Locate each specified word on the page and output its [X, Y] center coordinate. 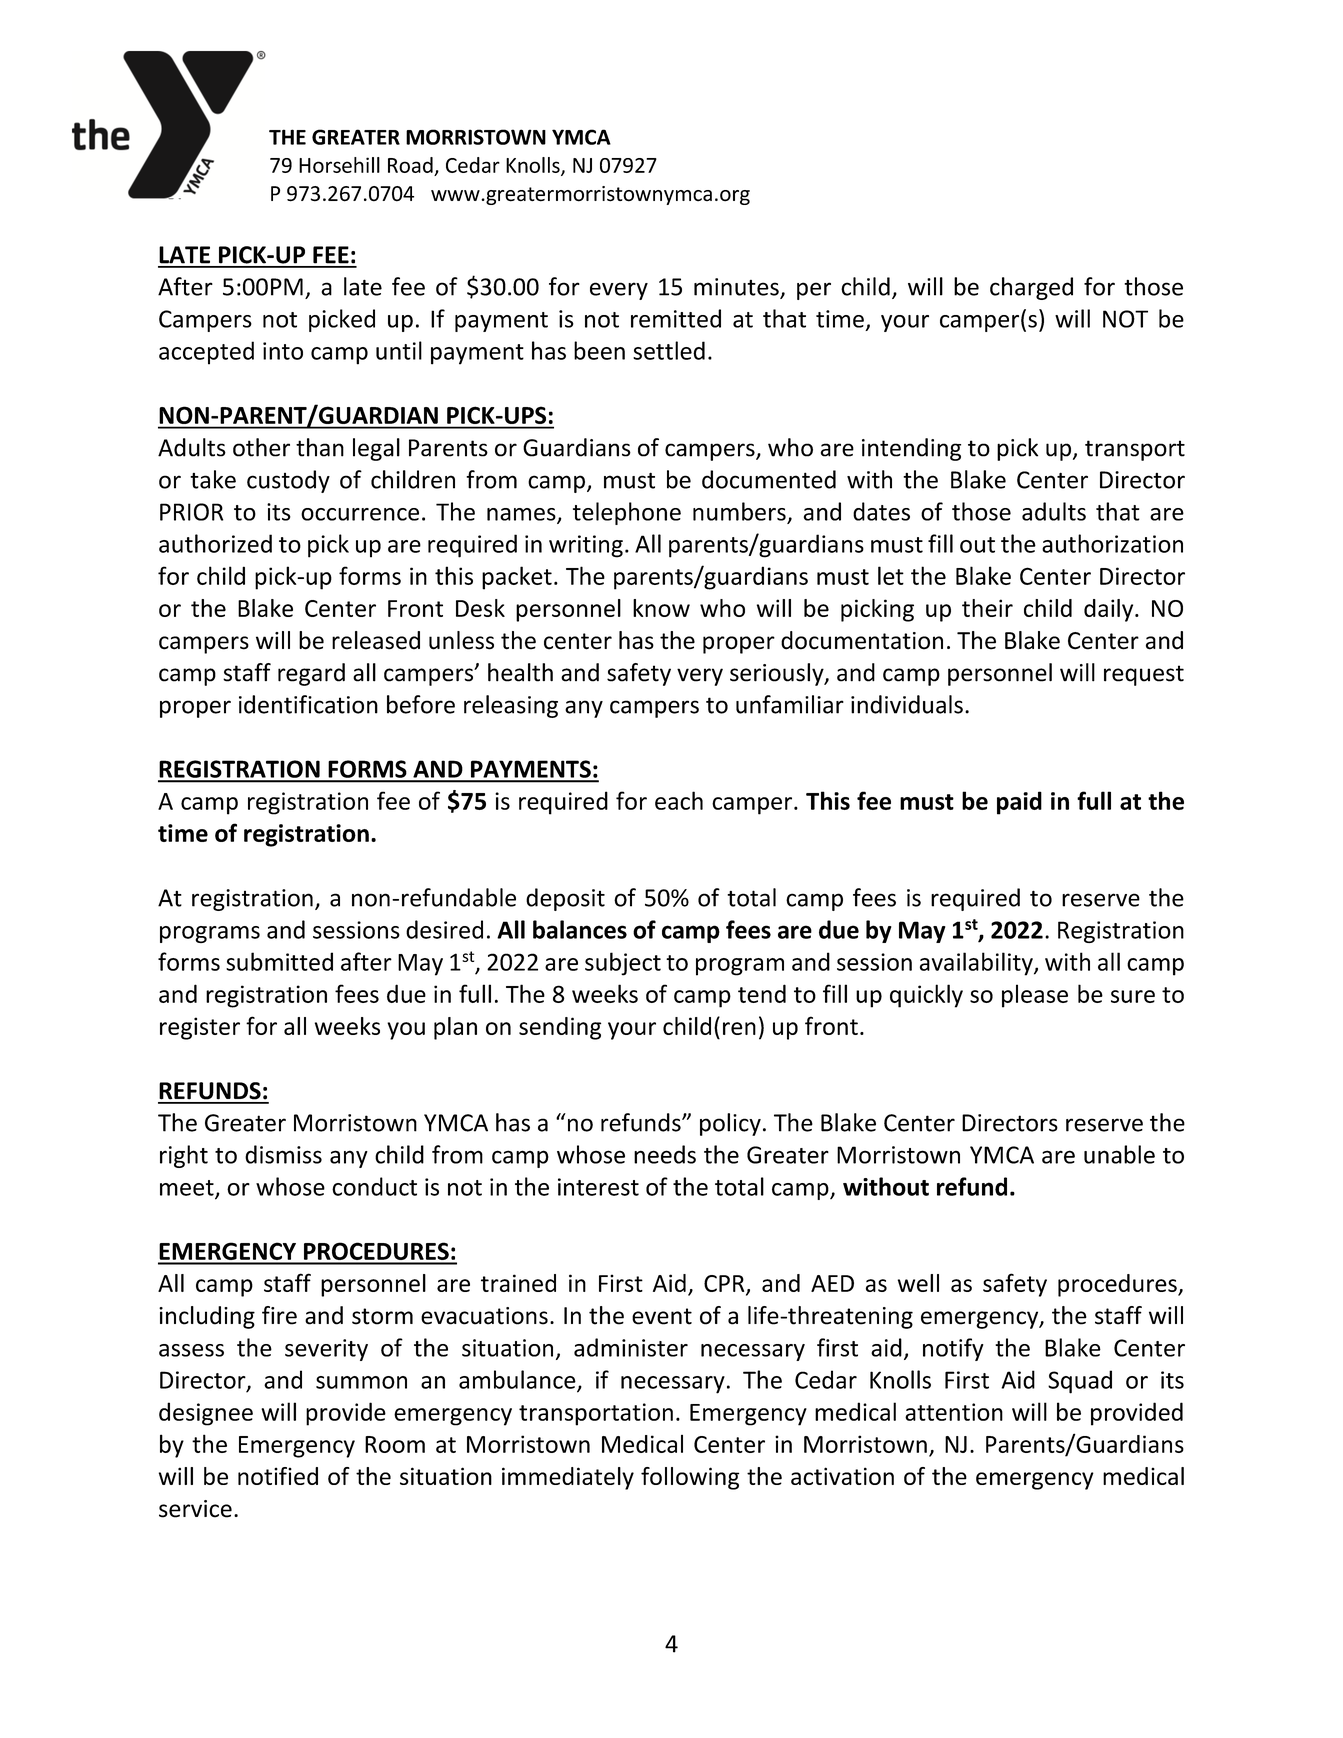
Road [410, 165]
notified [278, 1476]
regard [311, 674]
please [1035, 996]
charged [1031, 288]
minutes [737, 288]
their [987, 608]
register [200, 1028]
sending [560, 1028]
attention [954, 1412]
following [690, 1478]
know [661, 608]
